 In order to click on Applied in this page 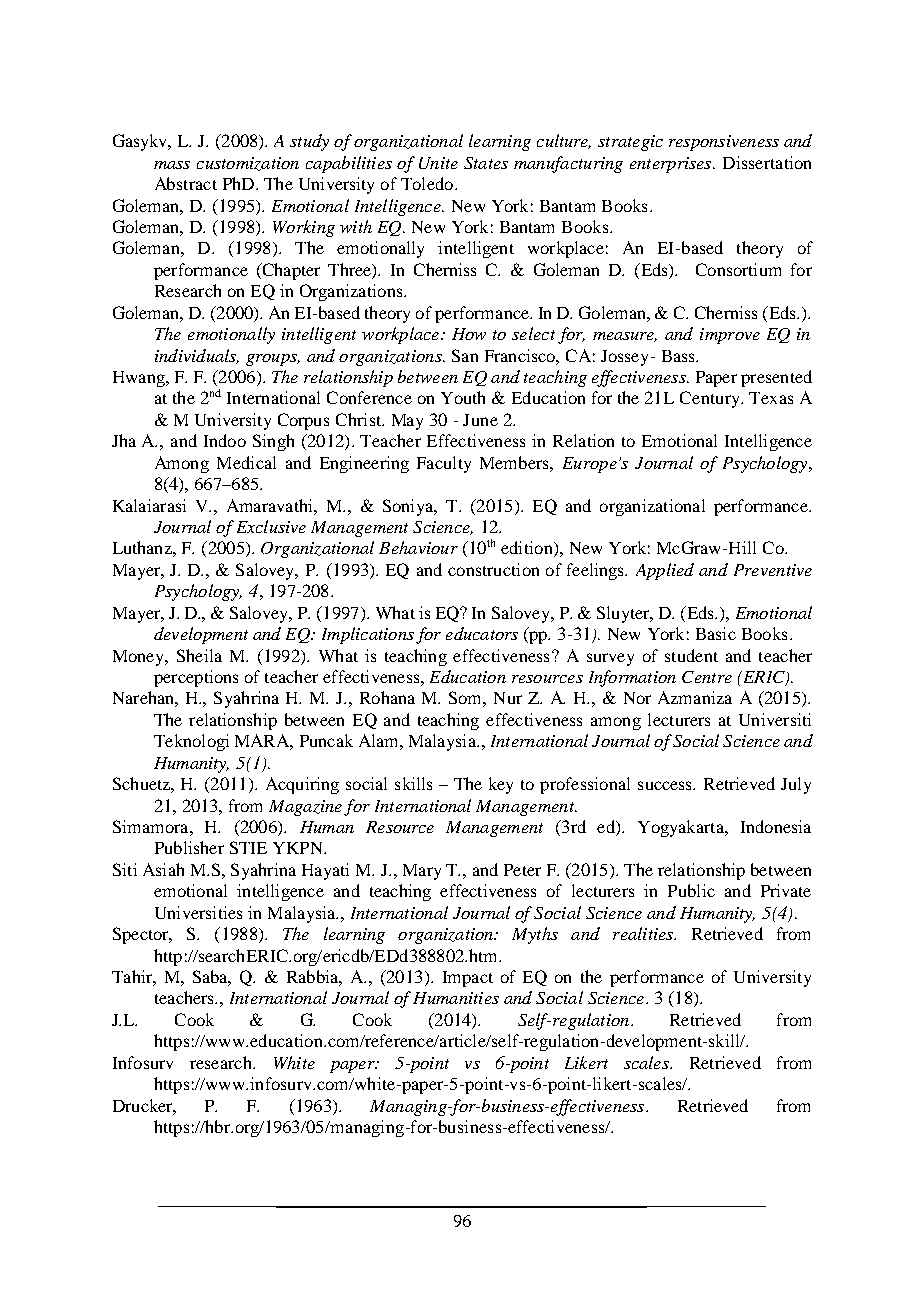, I will do `click(665, 571)`.
